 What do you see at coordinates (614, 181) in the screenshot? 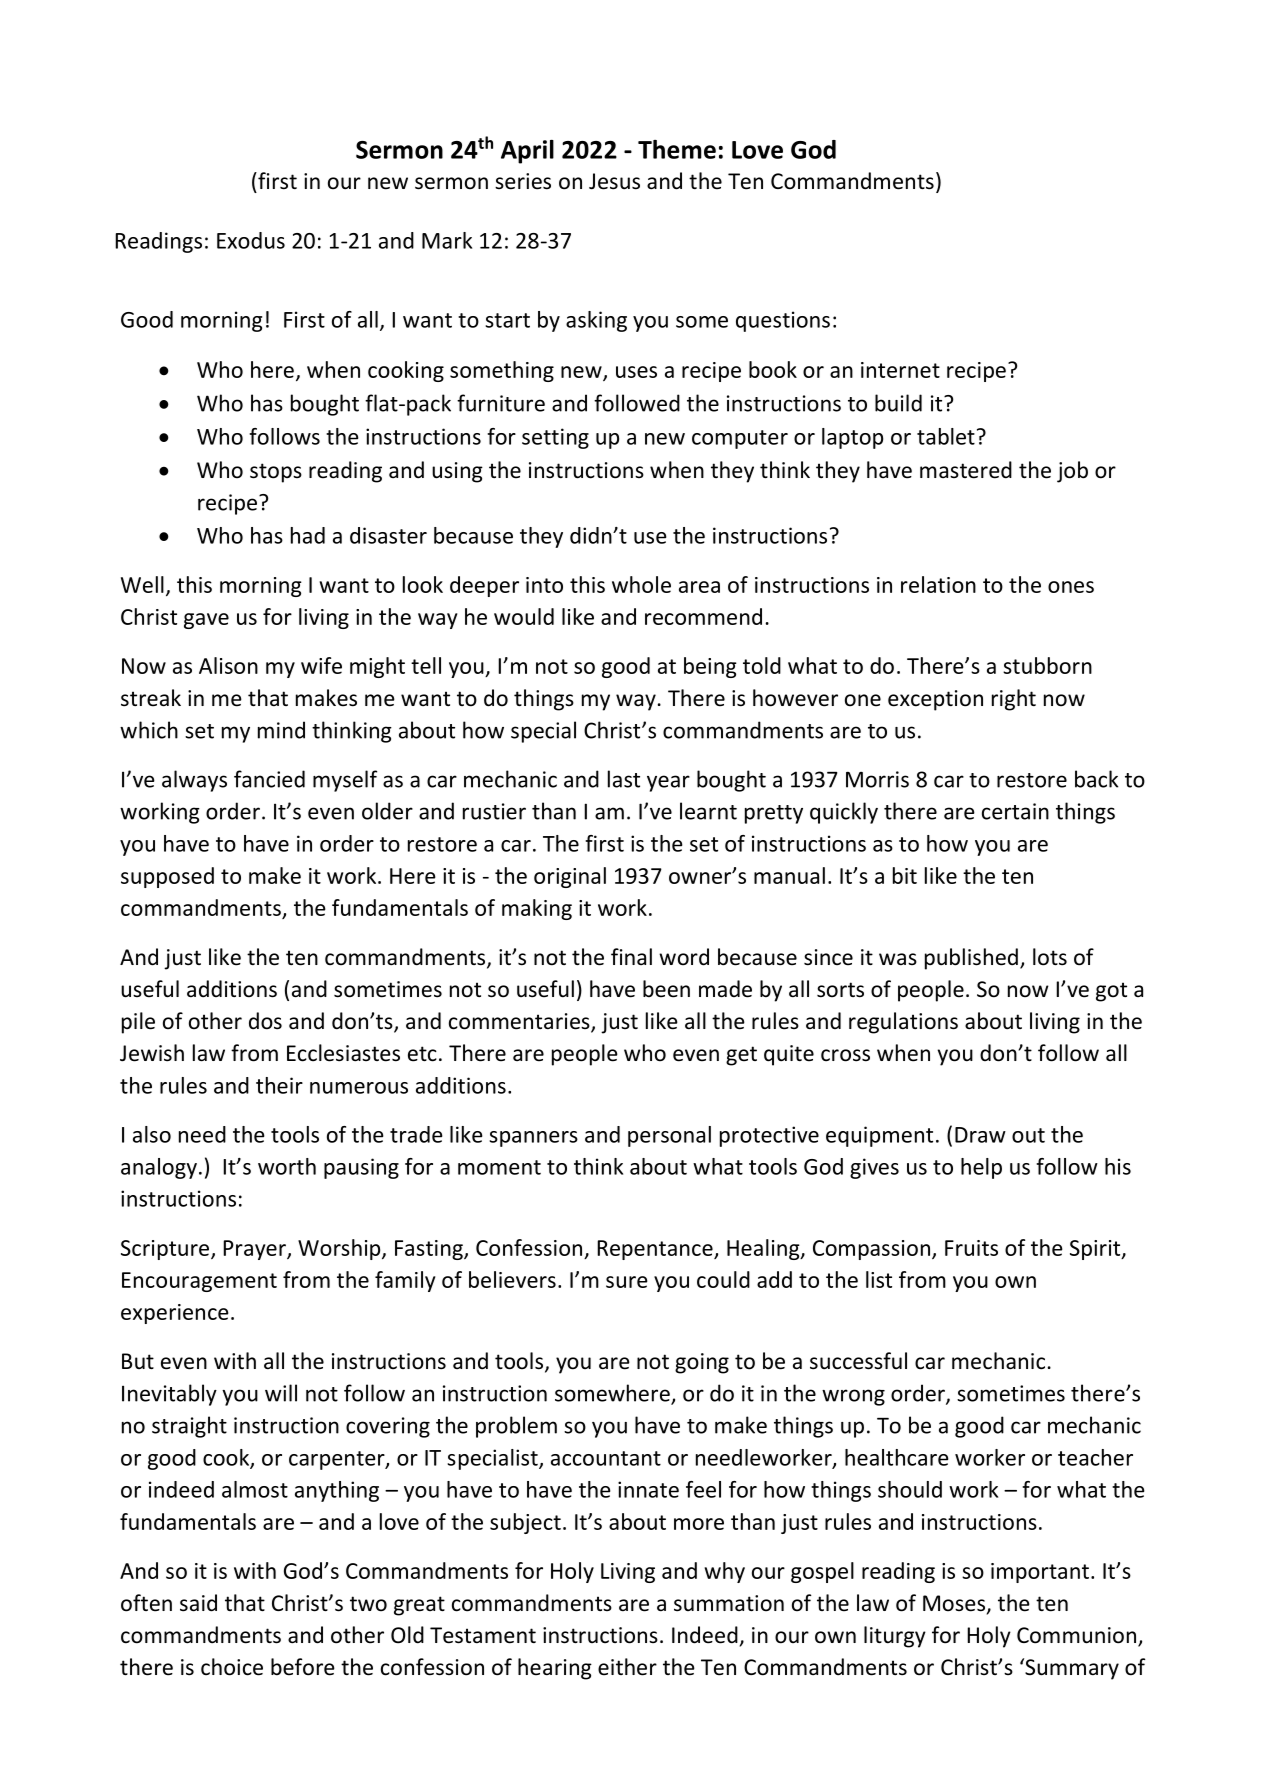
I see `Jesus` at bounding box center [614, 181].
